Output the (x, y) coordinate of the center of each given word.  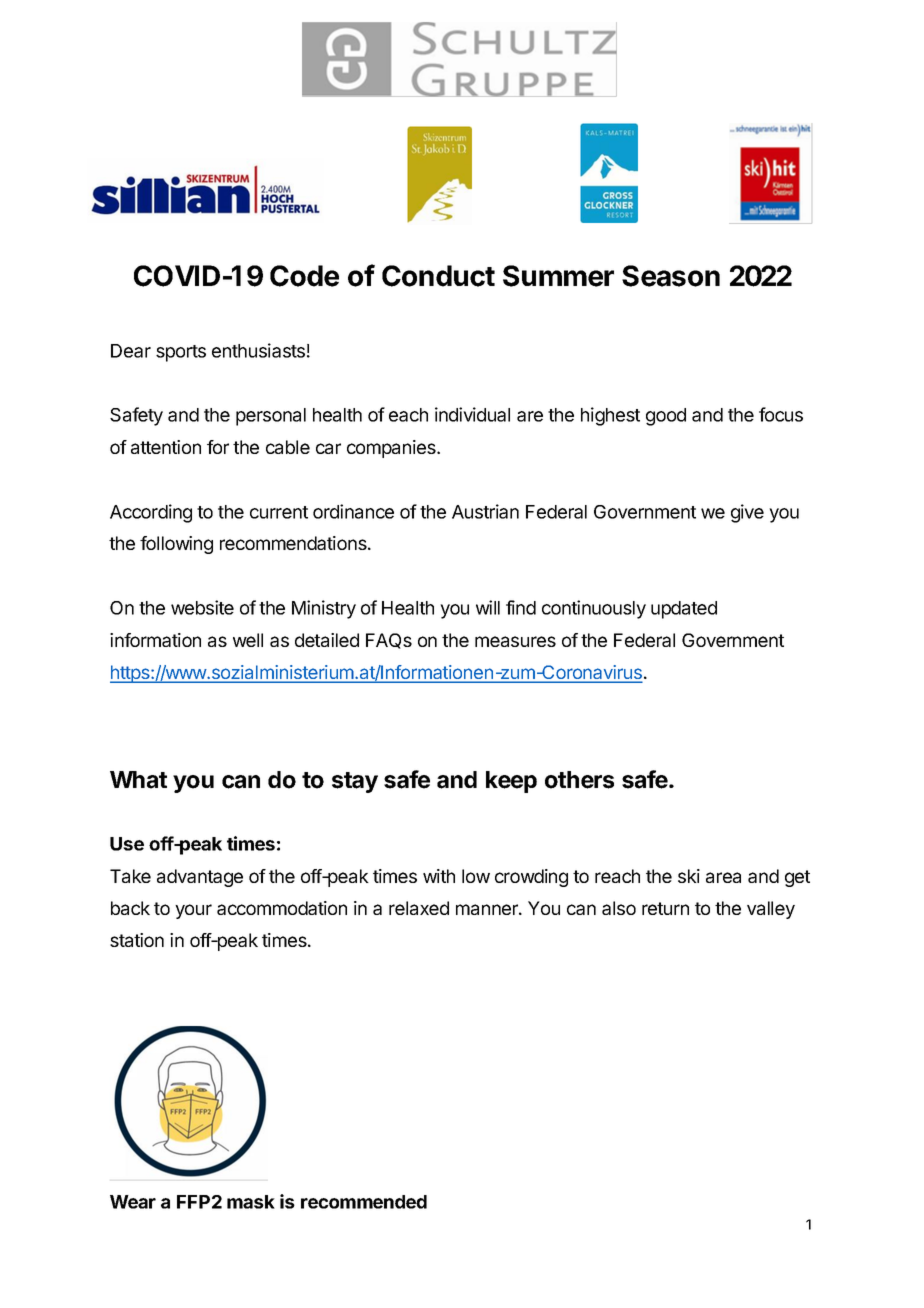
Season (671, 276)
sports (181, 353)
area (723, 877)
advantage (200, 878)
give (747, 513)
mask (251, 1202)
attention (166, 447)
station (137, 940)
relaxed (419, 908)
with (439, 876)
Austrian (485, 511)
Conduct (438, 276)
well (248, 640)
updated (684, 610)
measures (515, 641)
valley (771, 910)
